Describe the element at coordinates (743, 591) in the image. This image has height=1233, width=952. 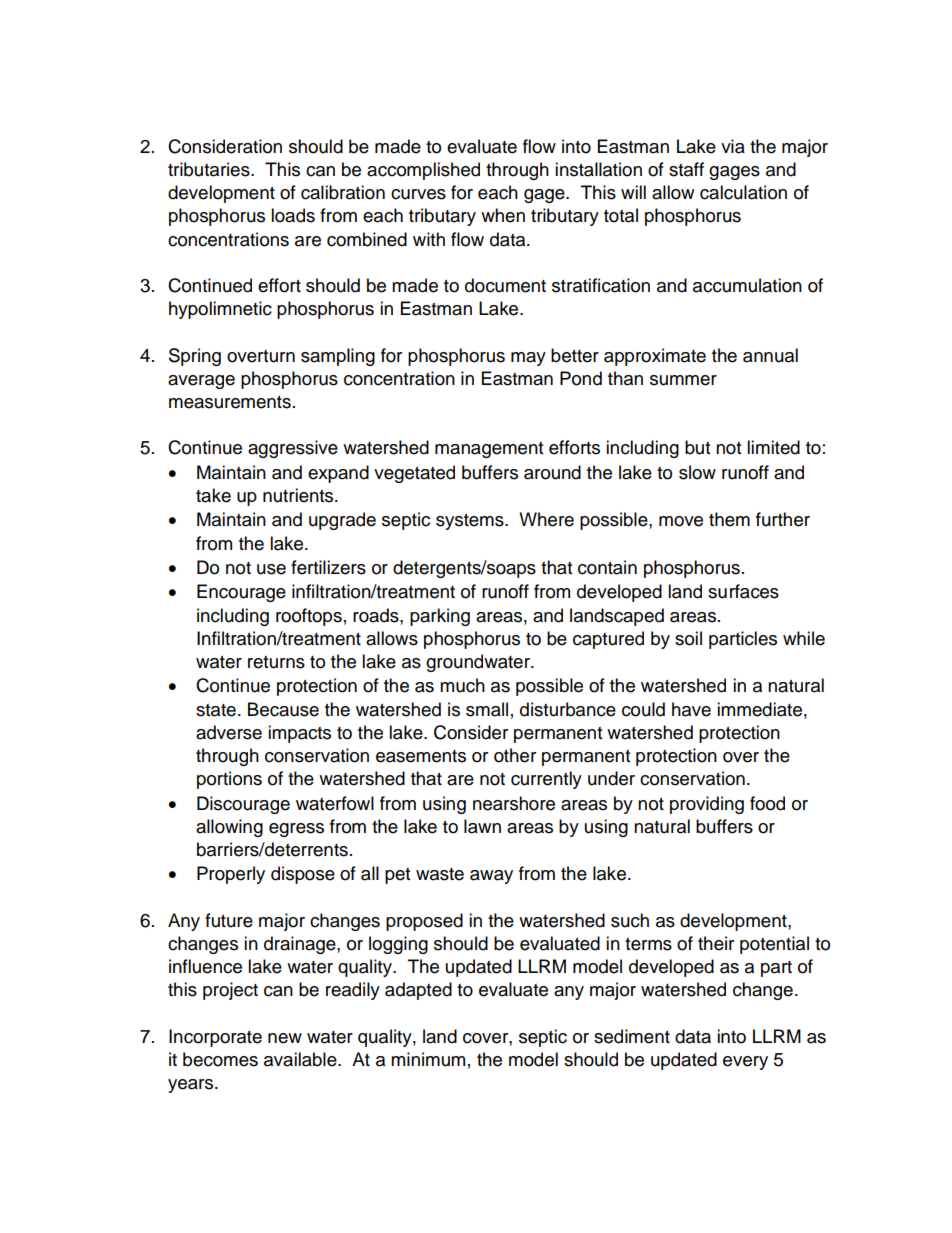
I see `surfaces` at that location.
